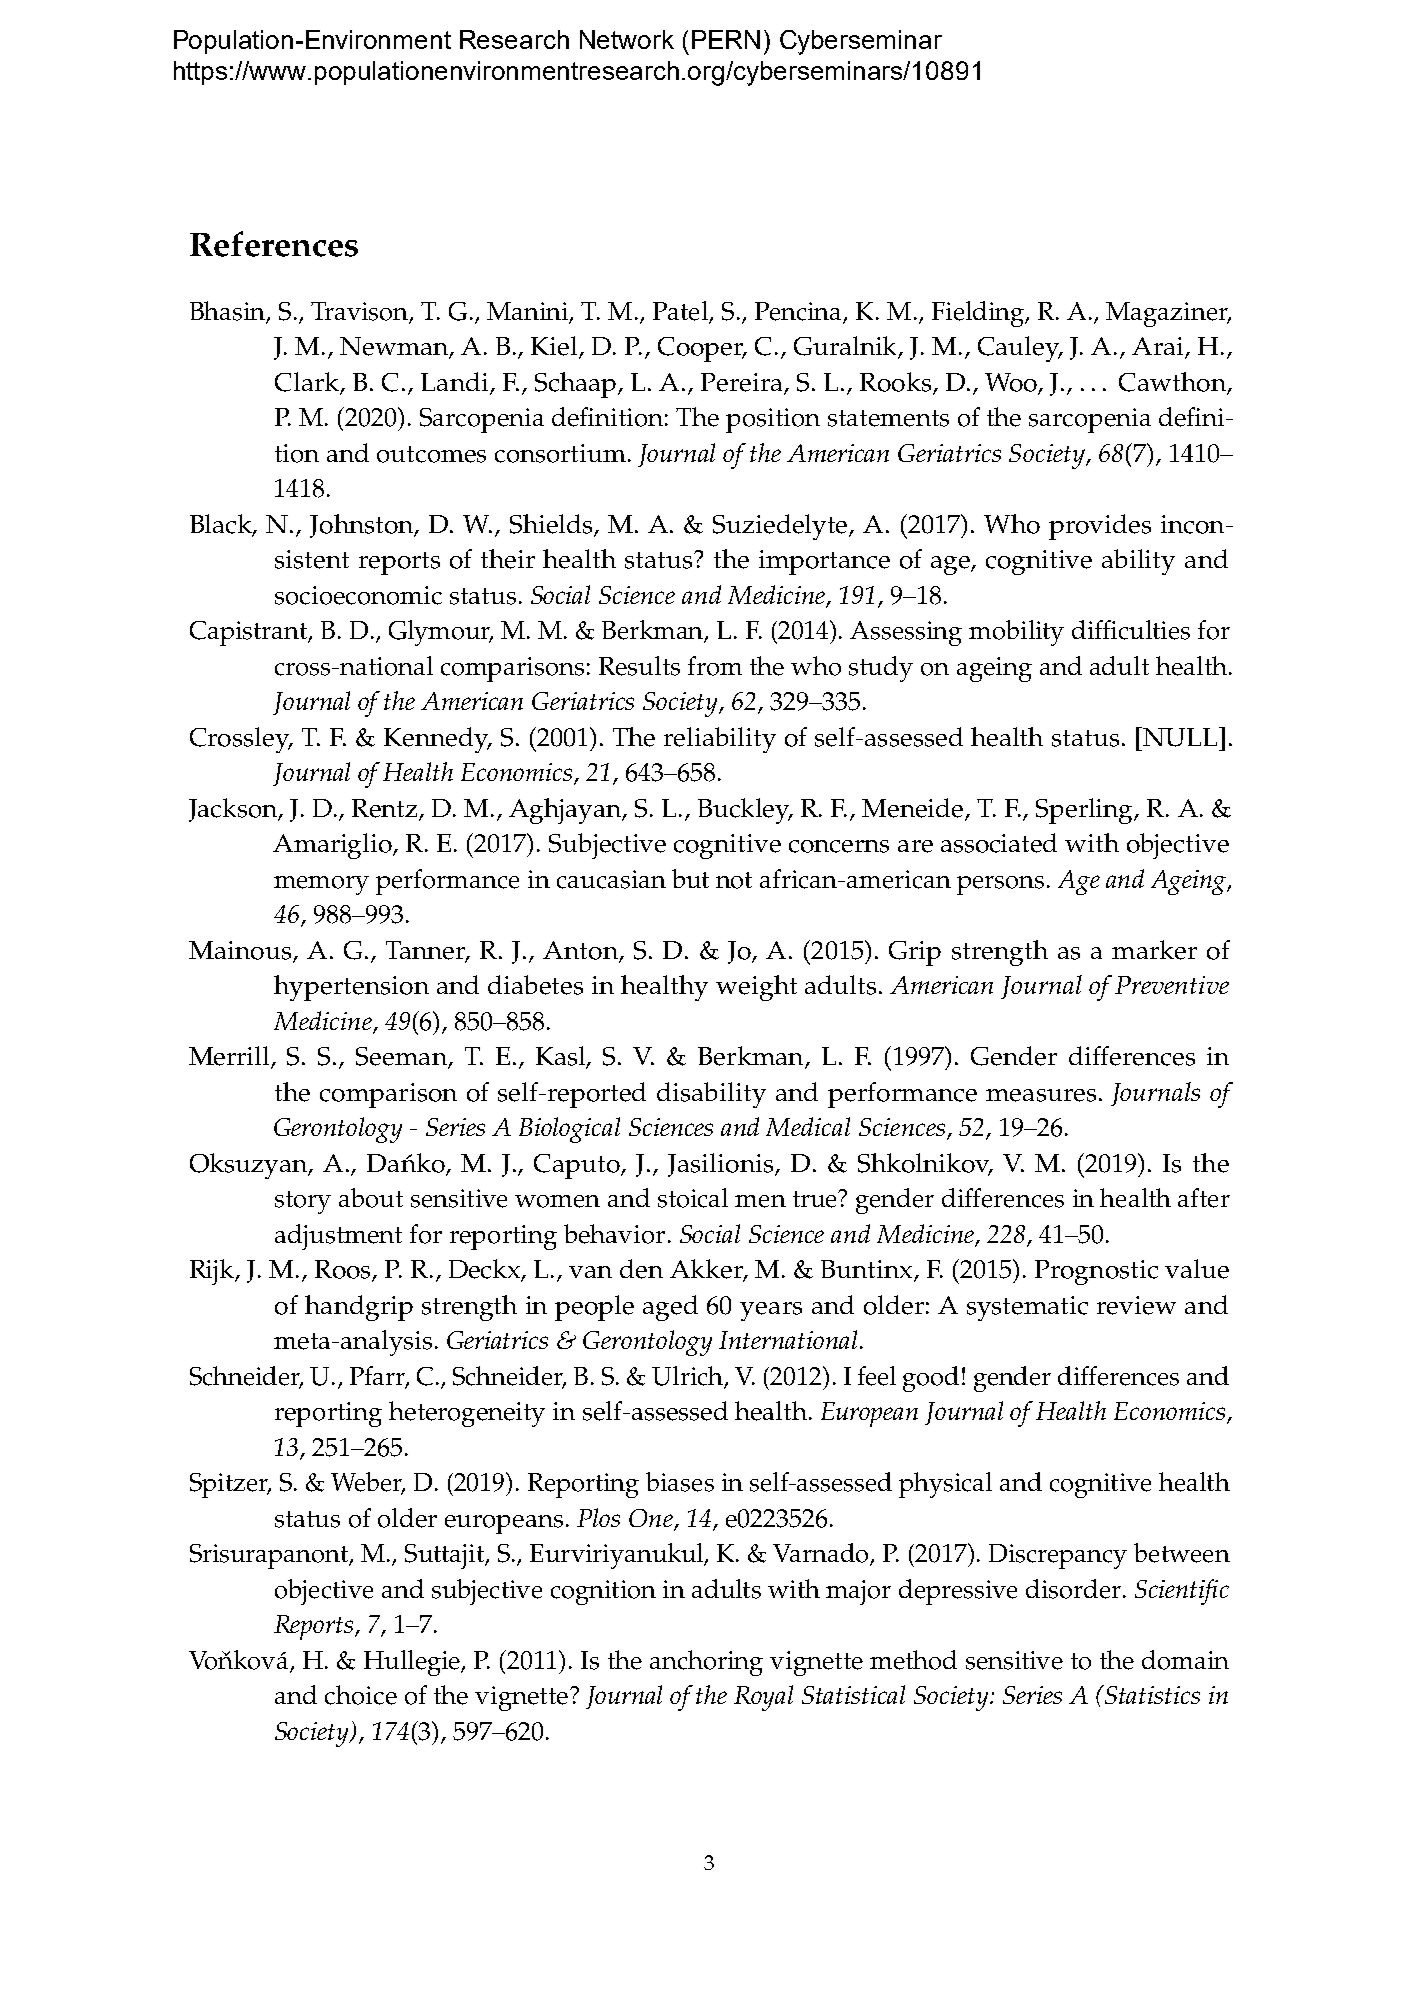 This document has height=2005, width=1418. I want to click on about, so click(371, 1198).
